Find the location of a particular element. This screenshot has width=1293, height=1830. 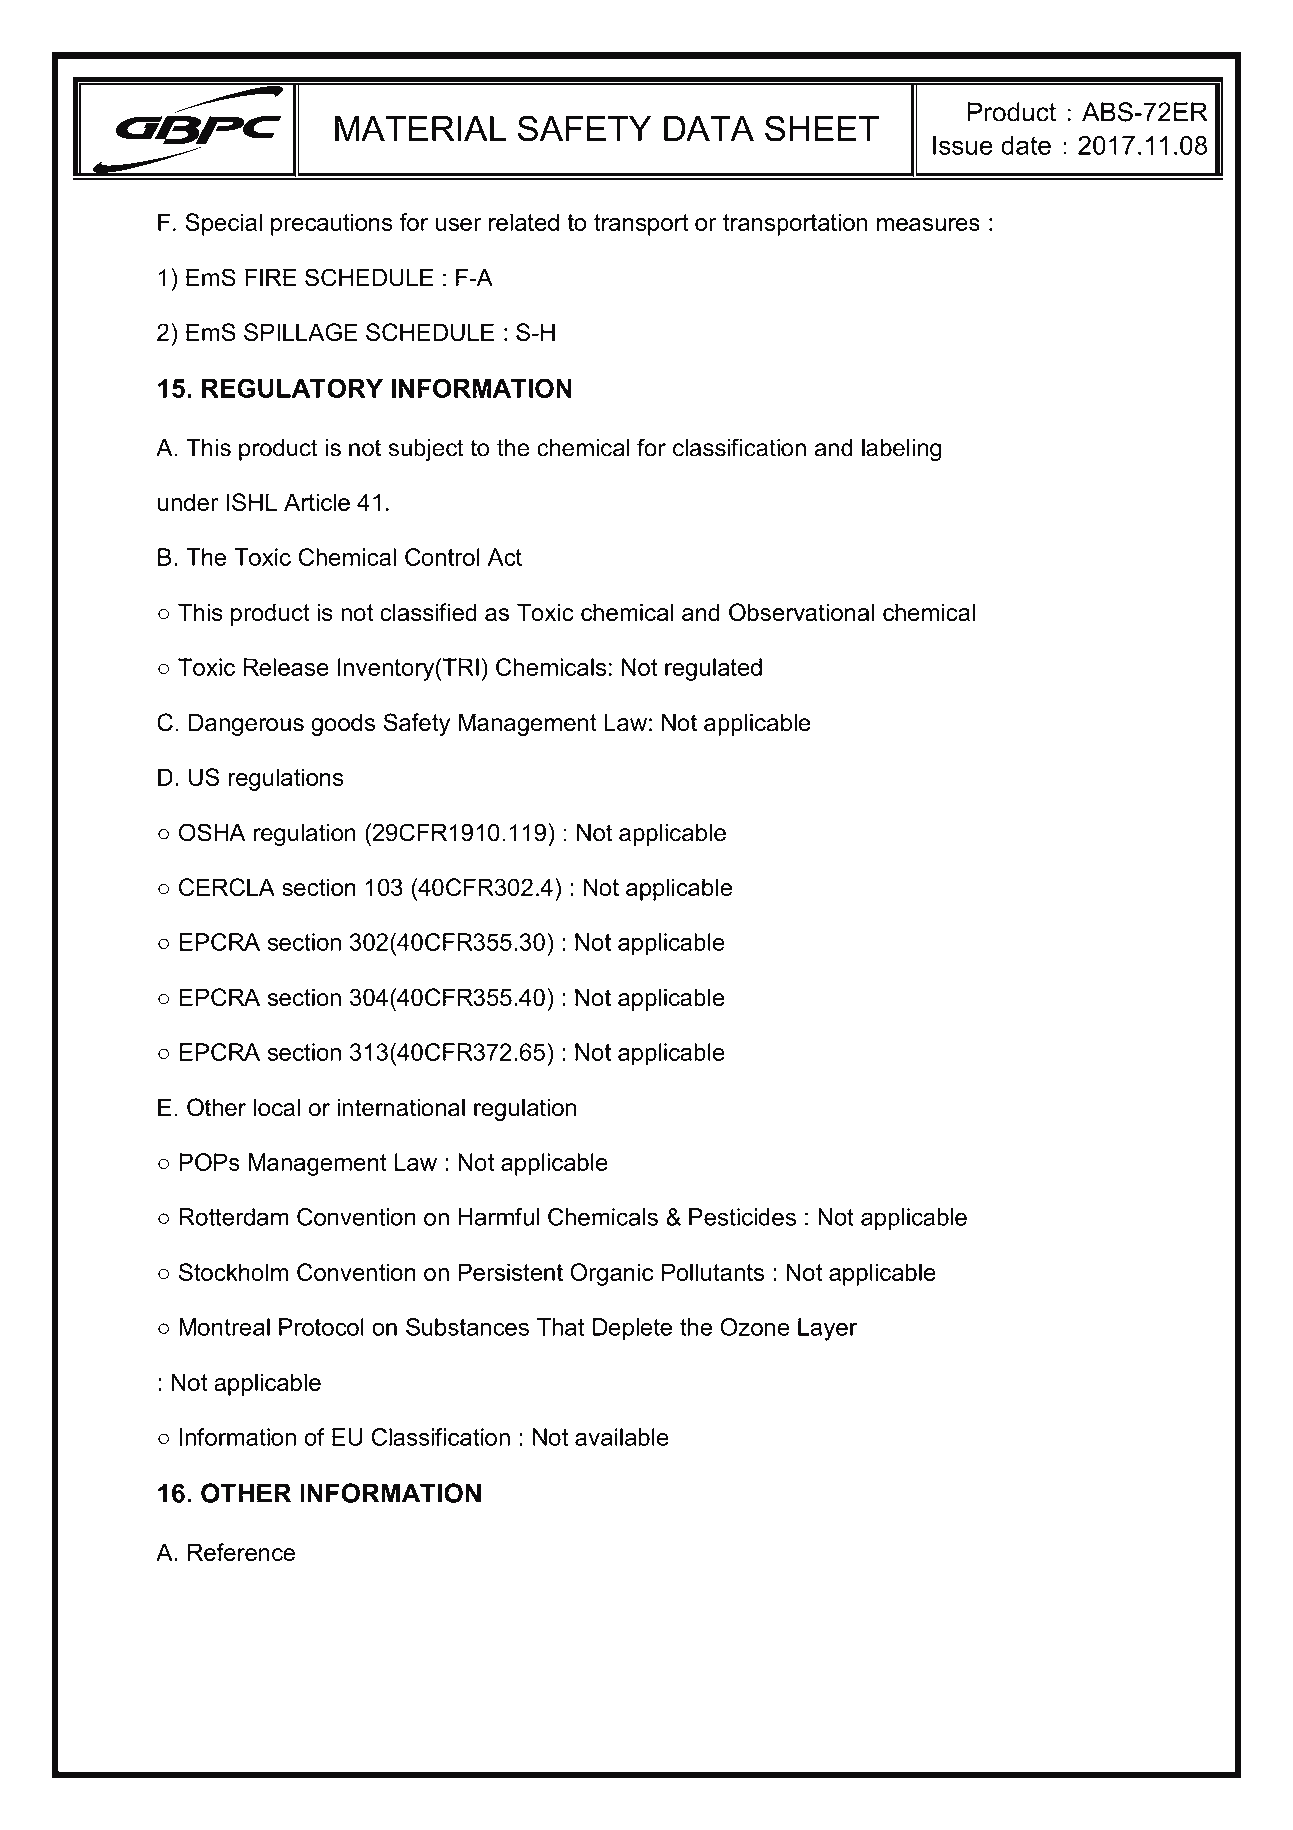

SHEET is located at coordinates (822, 128).
